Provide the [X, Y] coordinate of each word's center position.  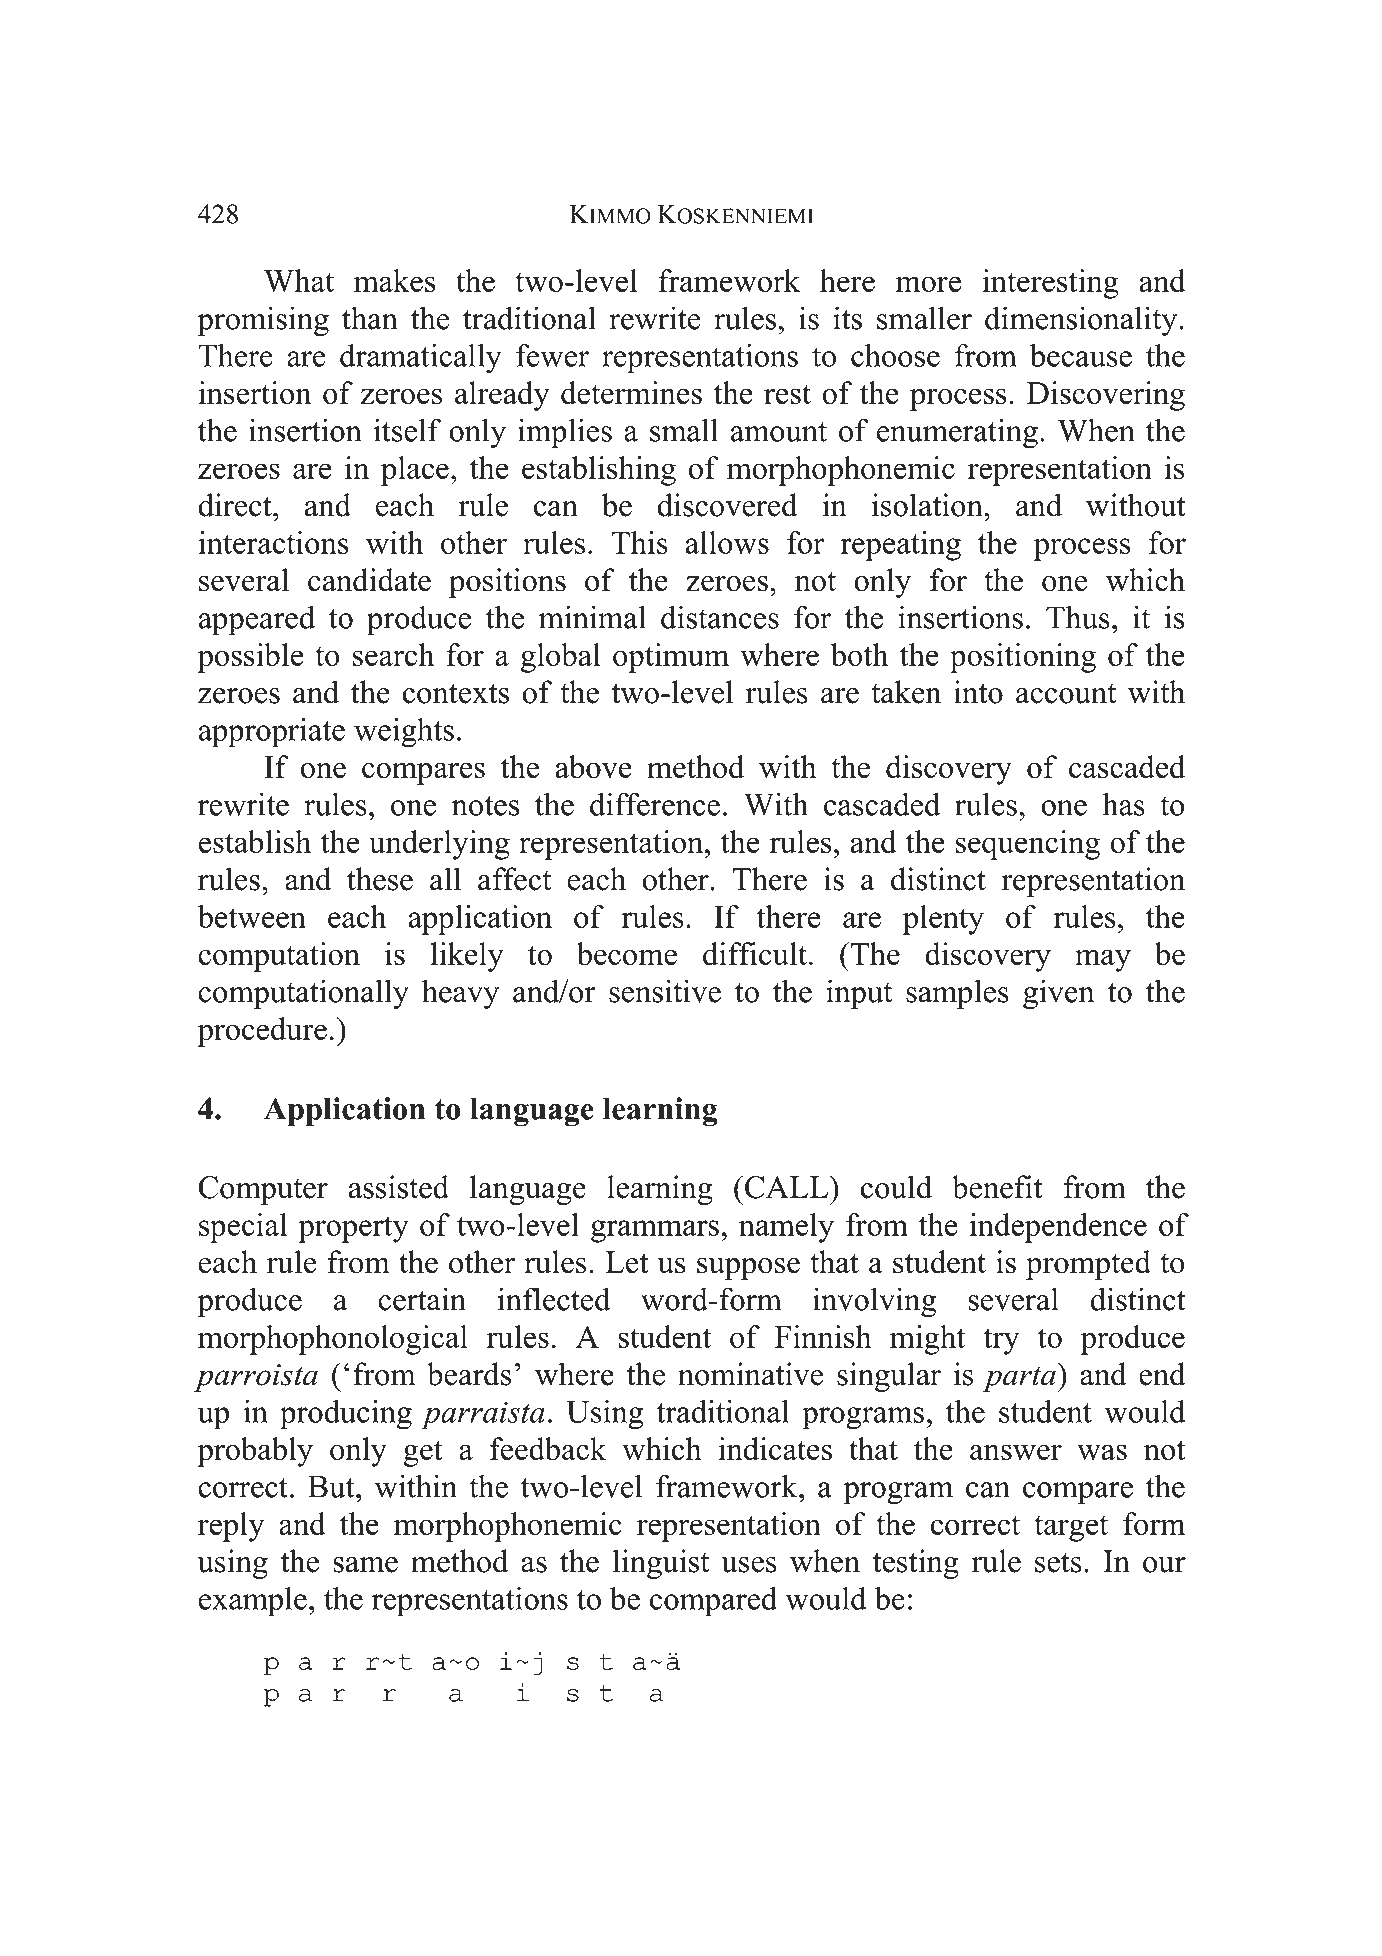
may [1103, 960]
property [353, 1229]
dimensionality [1082, 321]
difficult [755, 954]
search [393, 654]
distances [720, 617]
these [380, 879]
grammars [655, 1231]
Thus [1078, 617]
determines [631, 393]
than [370, 318]
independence [1058, 1228]
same [365, 1565]
